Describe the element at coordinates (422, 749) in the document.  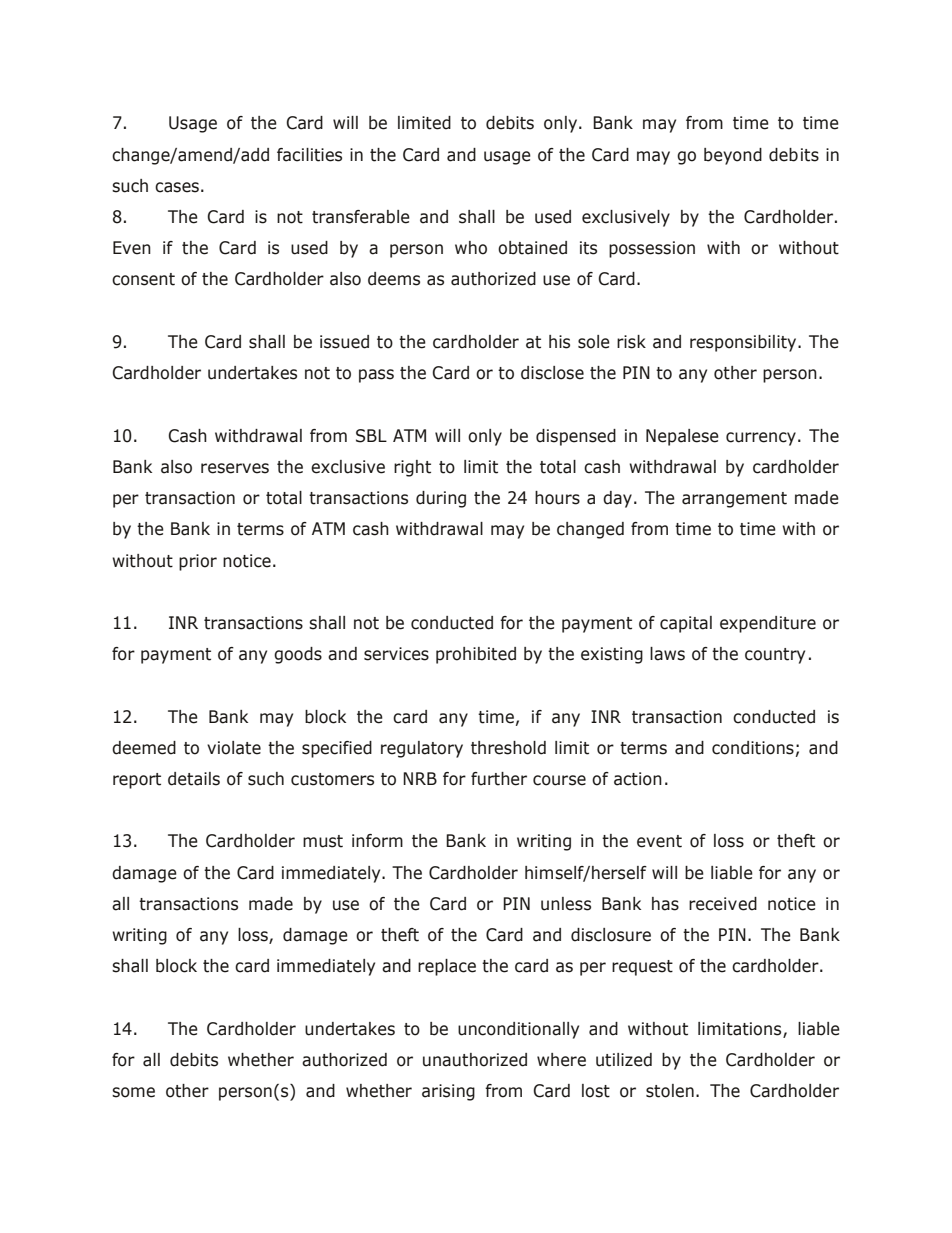
I see `regulatory` at that location.
